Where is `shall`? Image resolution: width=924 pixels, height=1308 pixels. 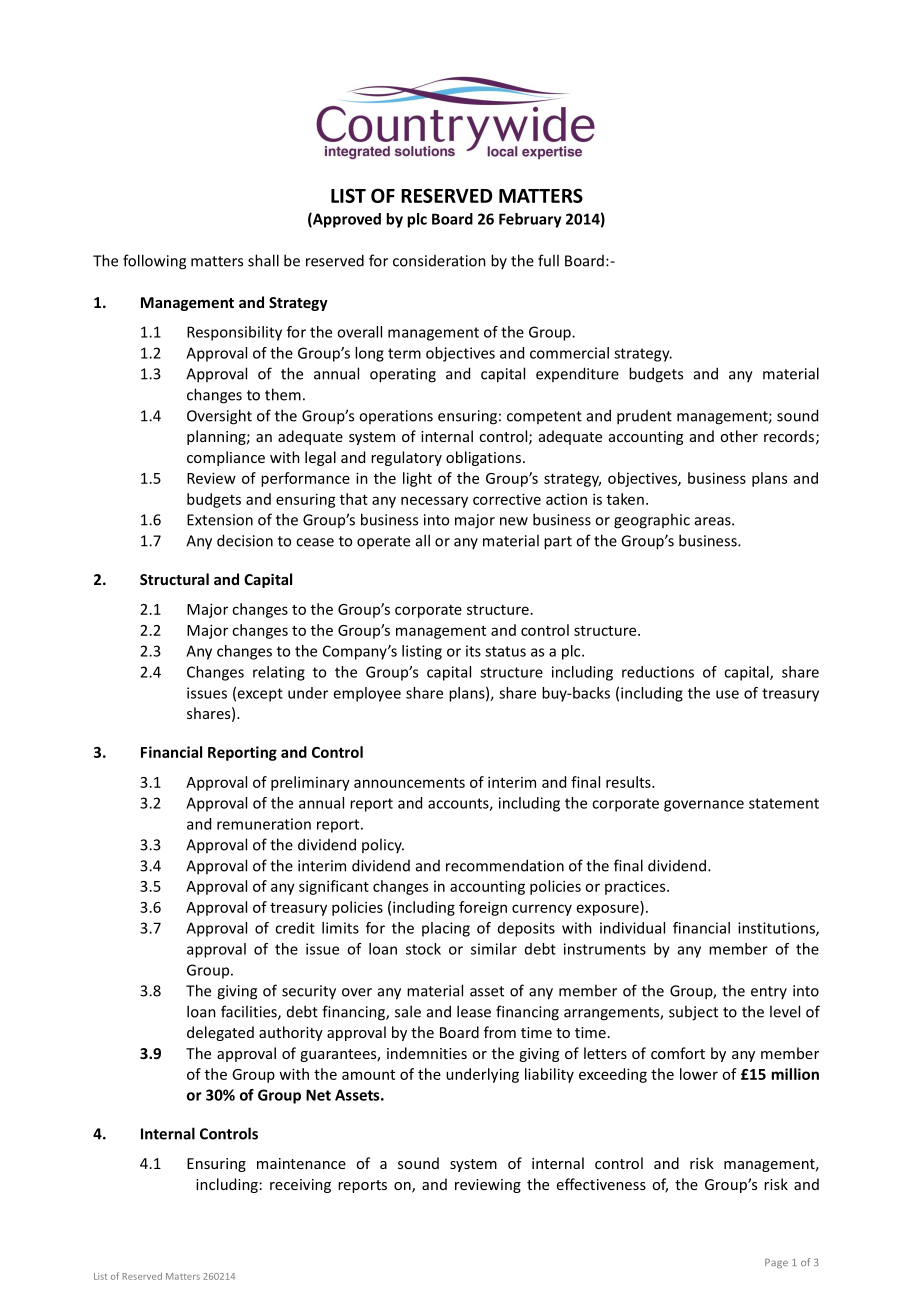
shall is located at coordinates (263, 260).
